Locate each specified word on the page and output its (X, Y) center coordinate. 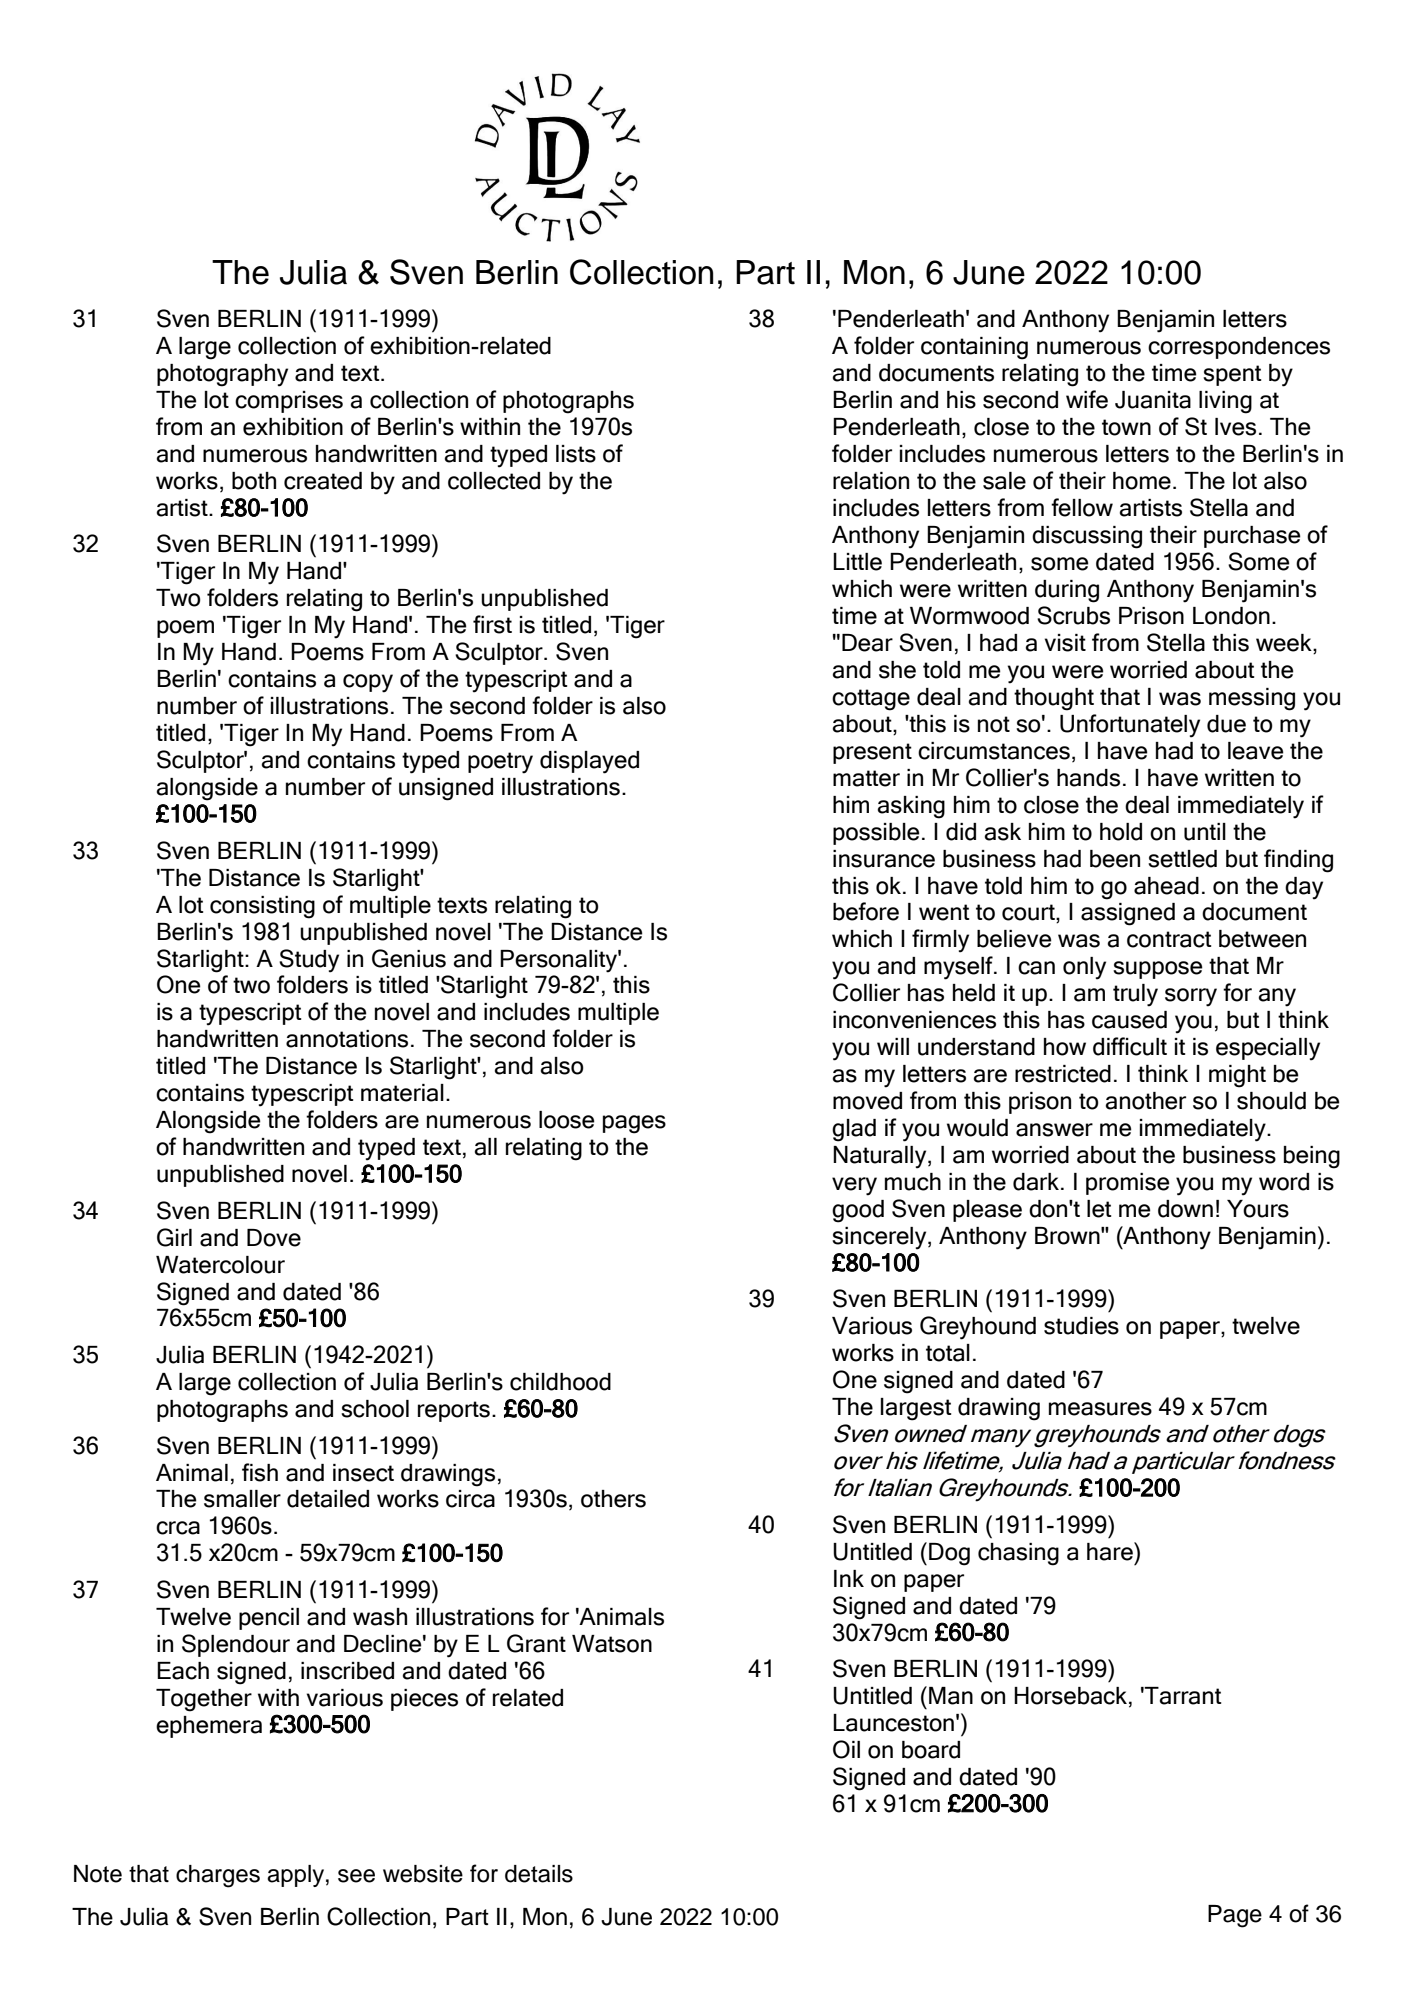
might (1237, 1076)
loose (567, 1120)
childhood (560, 1382)
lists (576, 454)
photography (222, 375)
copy (368, 683)
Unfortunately (1130, 726)
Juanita (1153, 400)
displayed (589, 762)
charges (218, 1876)
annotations (347, 1039)
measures (1100, 1409)
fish (260, 1472)
